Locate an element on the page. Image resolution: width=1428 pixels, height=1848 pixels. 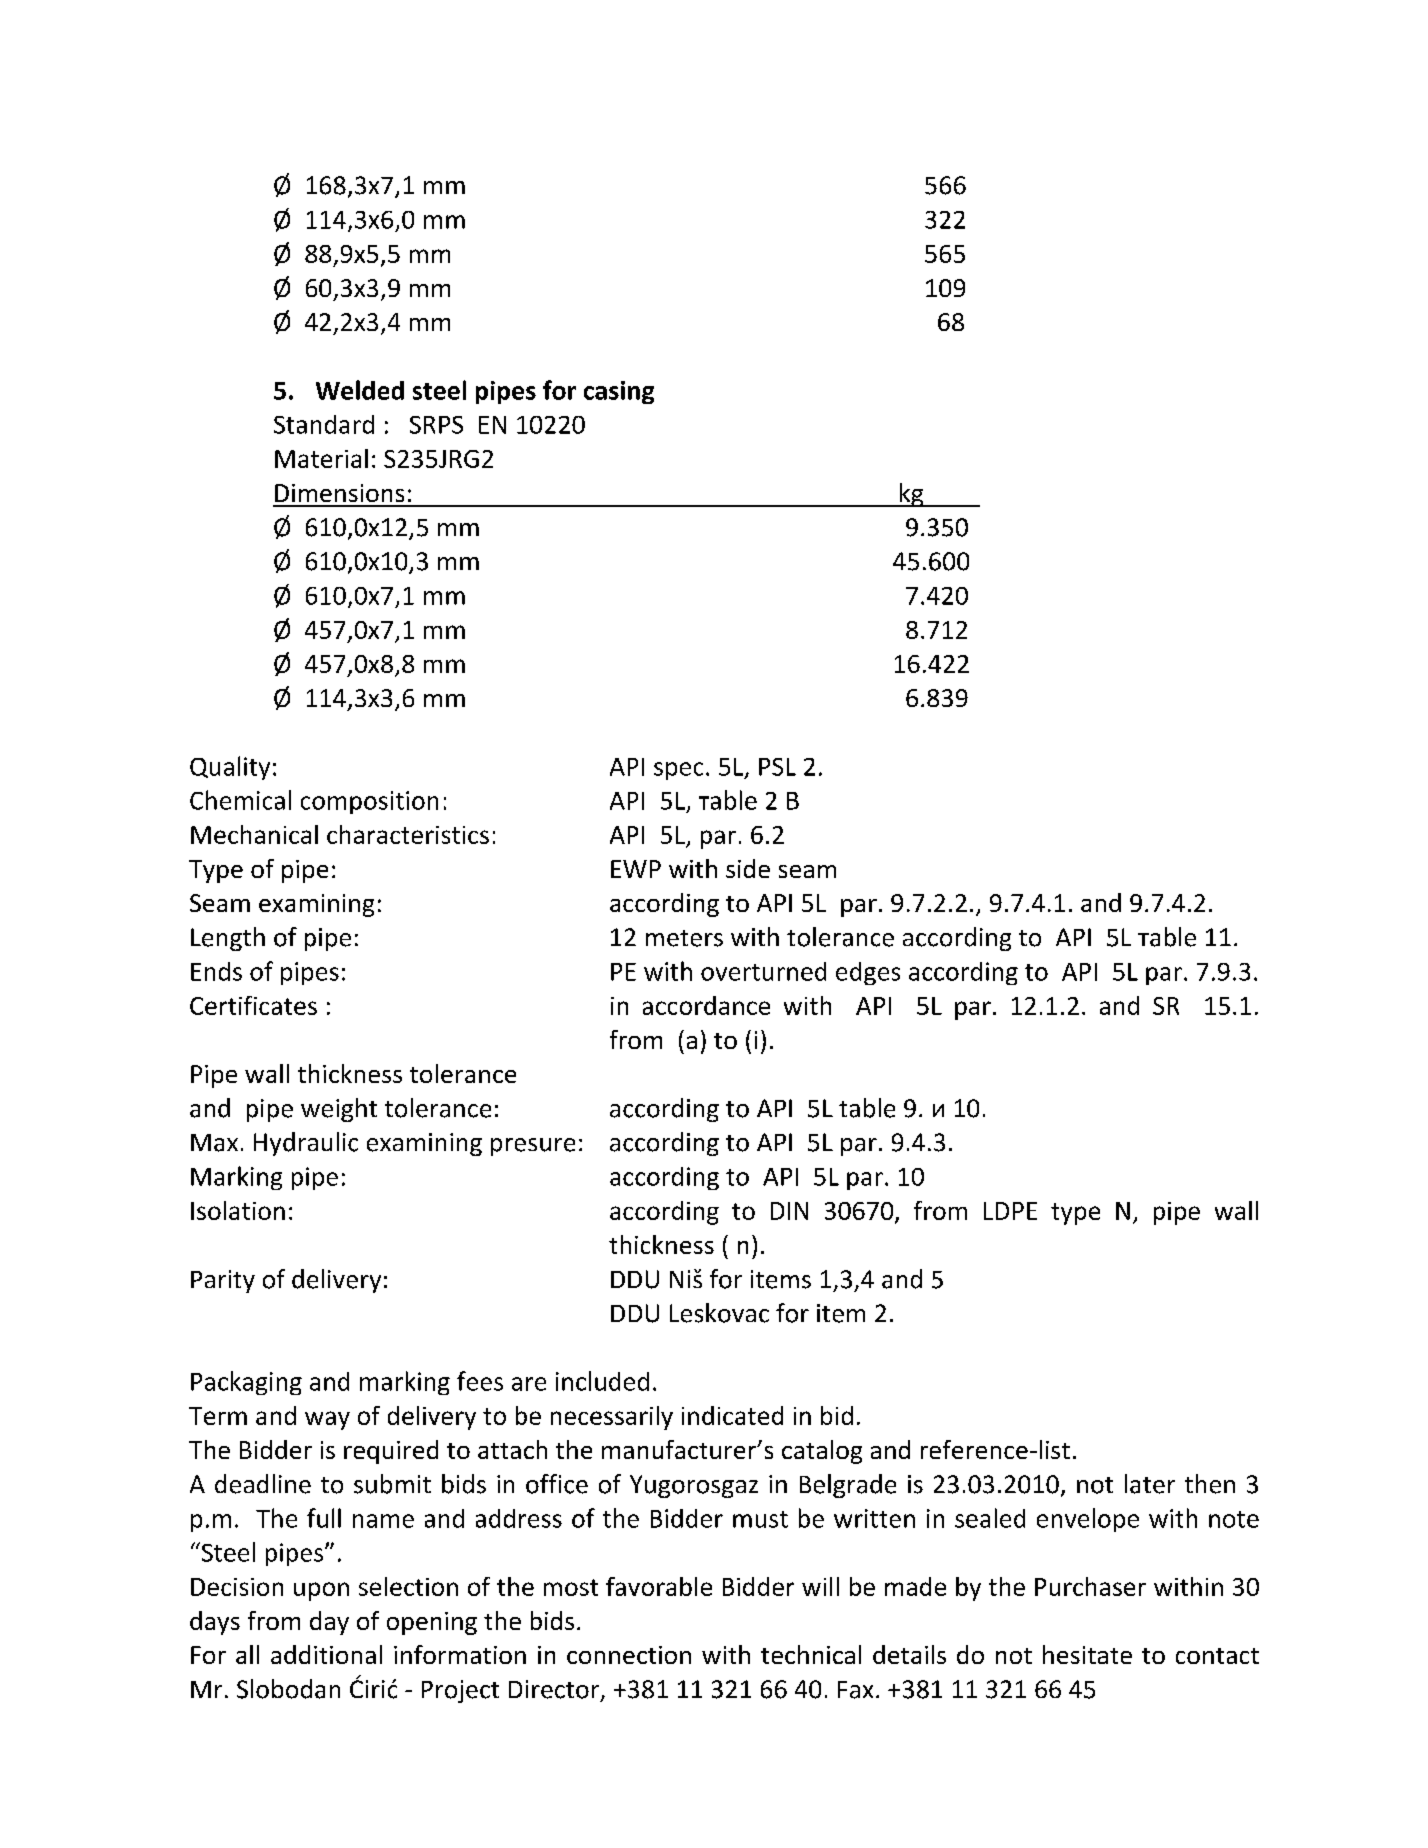
additional is located at coordinates (326, 1654).
